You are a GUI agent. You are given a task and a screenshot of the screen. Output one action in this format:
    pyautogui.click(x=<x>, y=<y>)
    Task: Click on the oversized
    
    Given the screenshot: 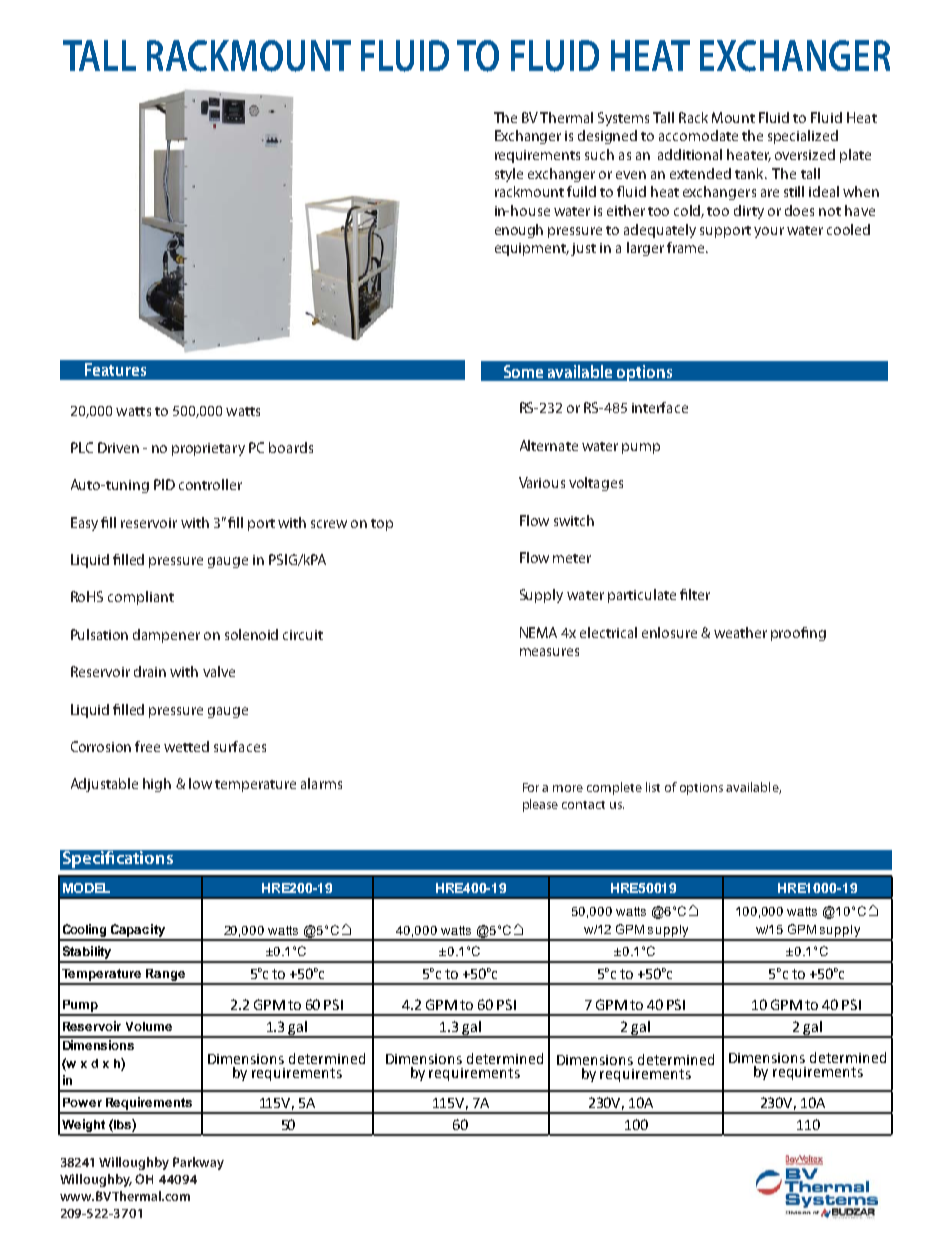 What is the action you would take?
    pyautogui.click(x=805, y=154)
